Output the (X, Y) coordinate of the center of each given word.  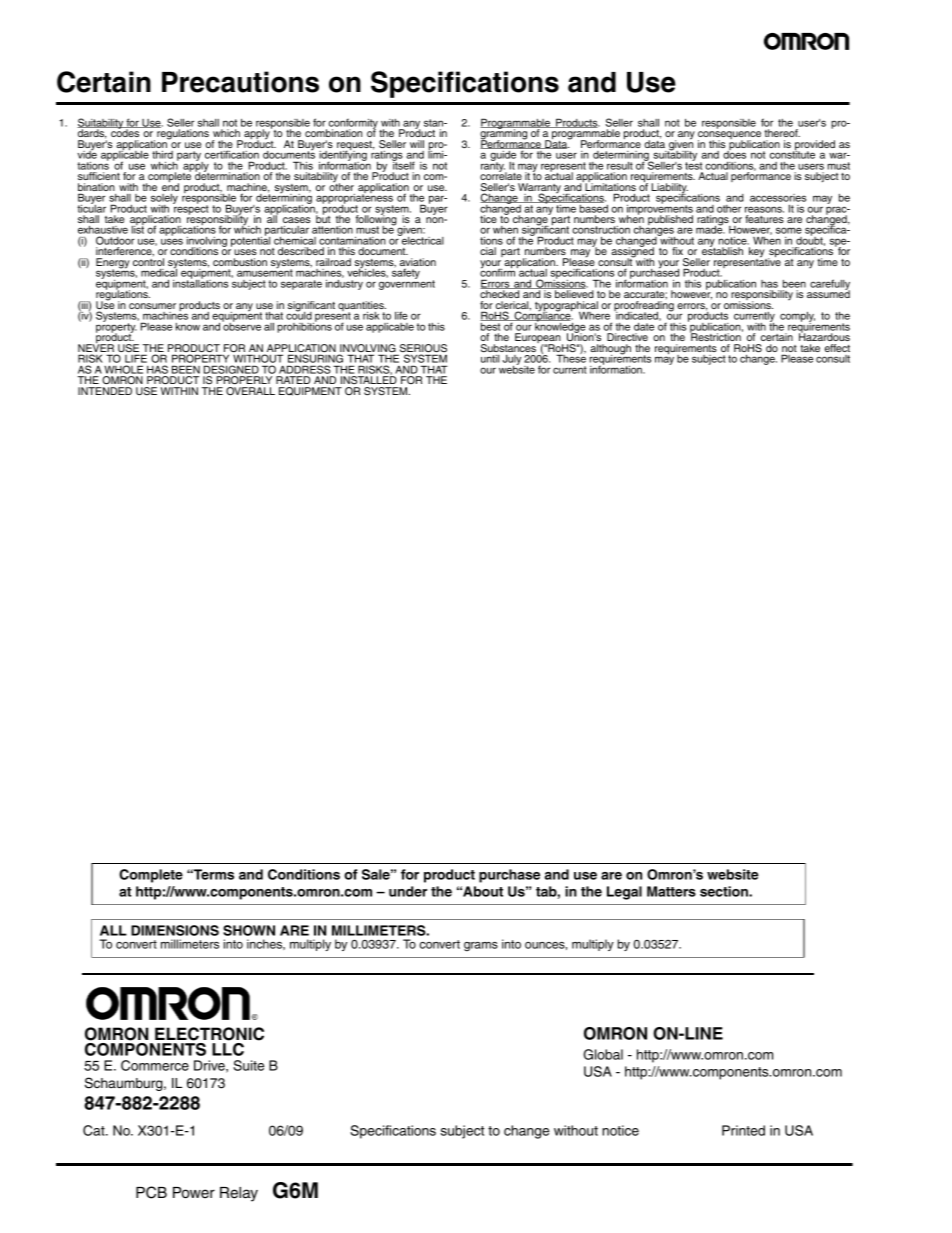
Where (595, 317)
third (162, 154)
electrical (422, 240)
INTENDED (105, 391)
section (725, 891)
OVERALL (250, 391)
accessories (778, 198)
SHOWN (249, 930)
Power (194, 1193)
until (490, 359)
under (408, 891)
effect (837, 348)
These (571, 358)
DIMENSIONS (175, 930)
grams (481, 947)
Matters (671, 891)
